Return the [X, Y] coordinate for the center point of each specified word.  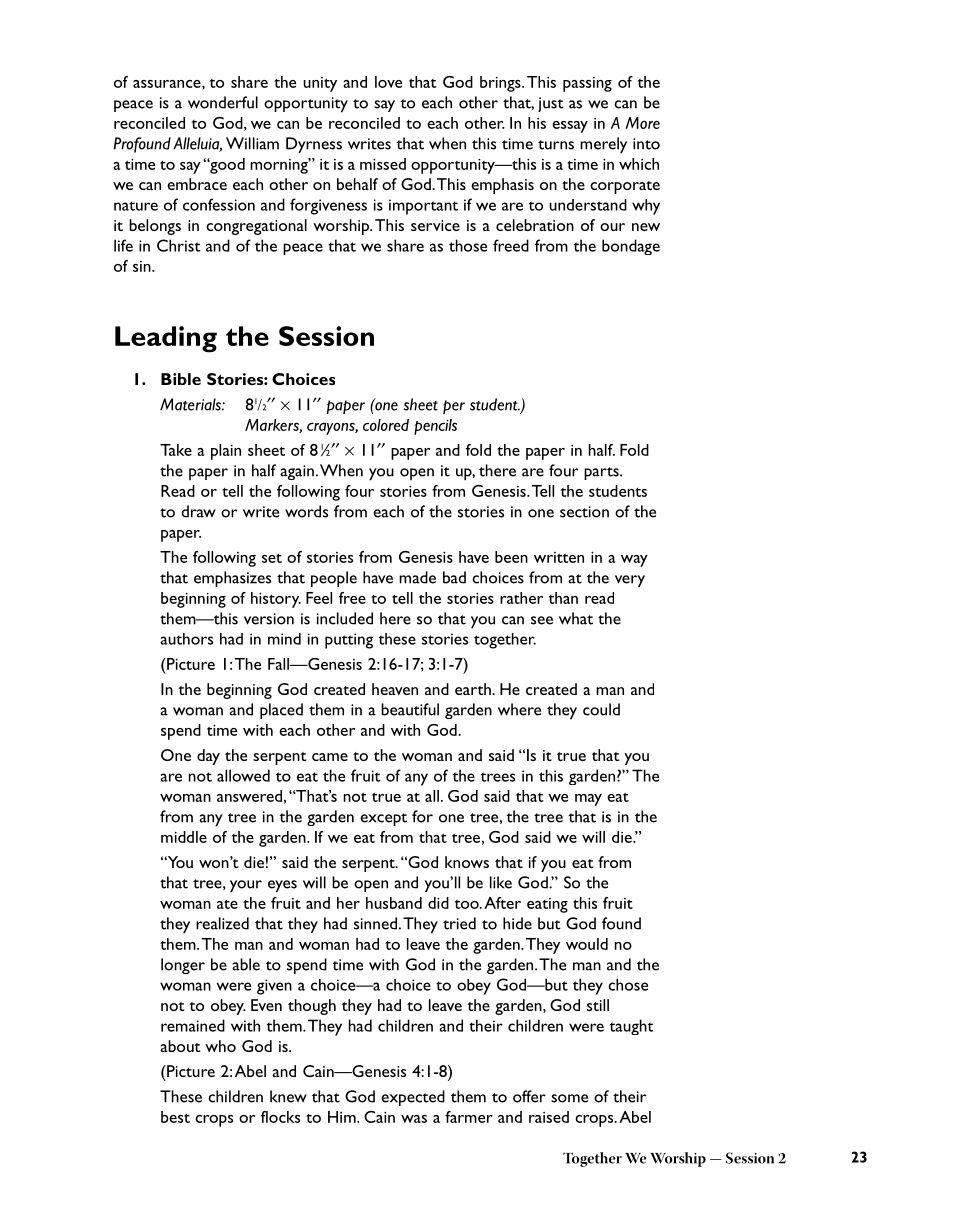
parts [602, 473]
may [588, 800]
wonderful [223, 102]
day [208, 757]
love [388, 82]
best [175, 1117]
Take [176, 450]
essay [570, 127]
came [330, 757]
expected [413, 1098]
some [569, 1098]
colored [386, 425]
